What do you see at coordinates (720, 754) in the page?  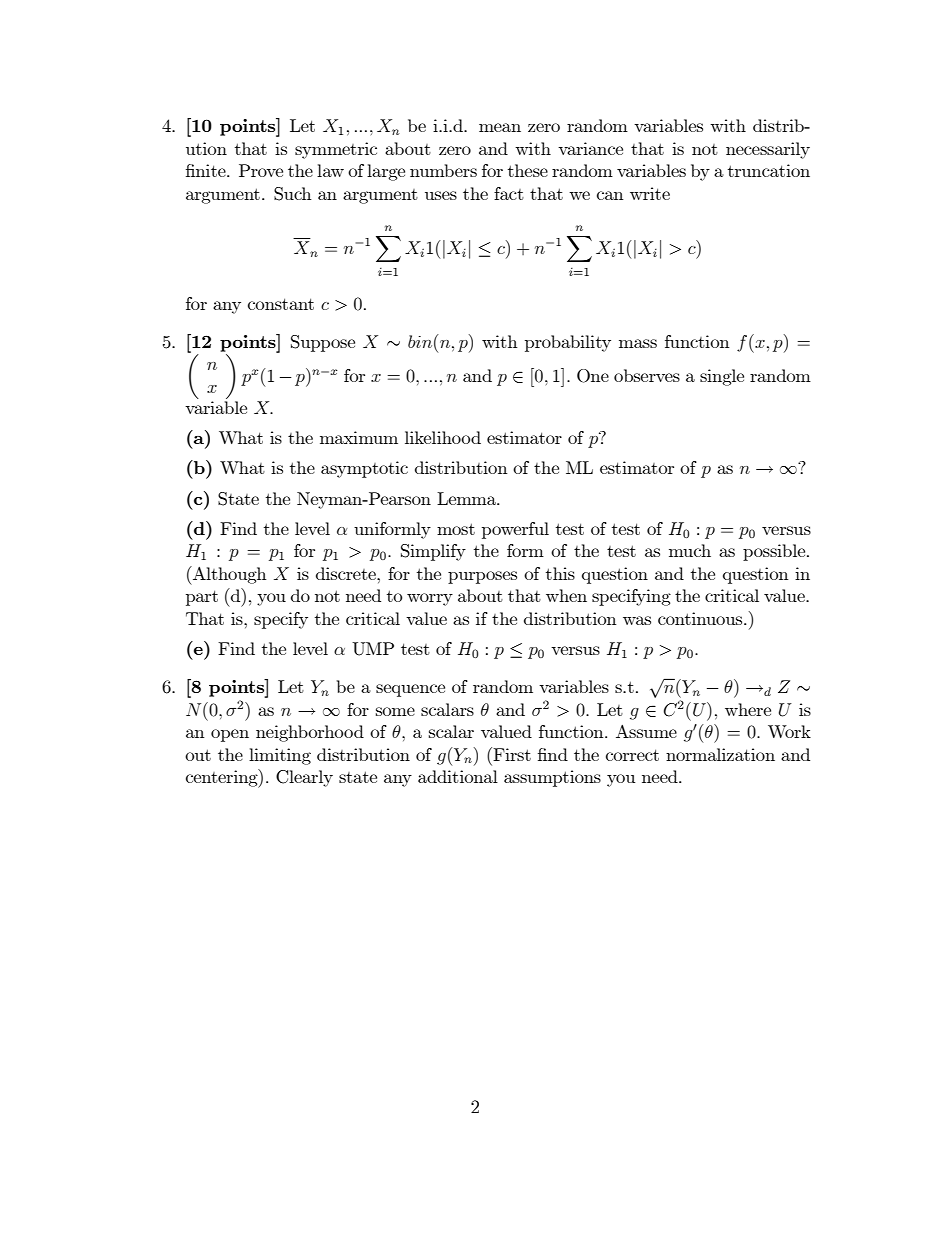 I see `normalization` at bounding box center [720, 754].
